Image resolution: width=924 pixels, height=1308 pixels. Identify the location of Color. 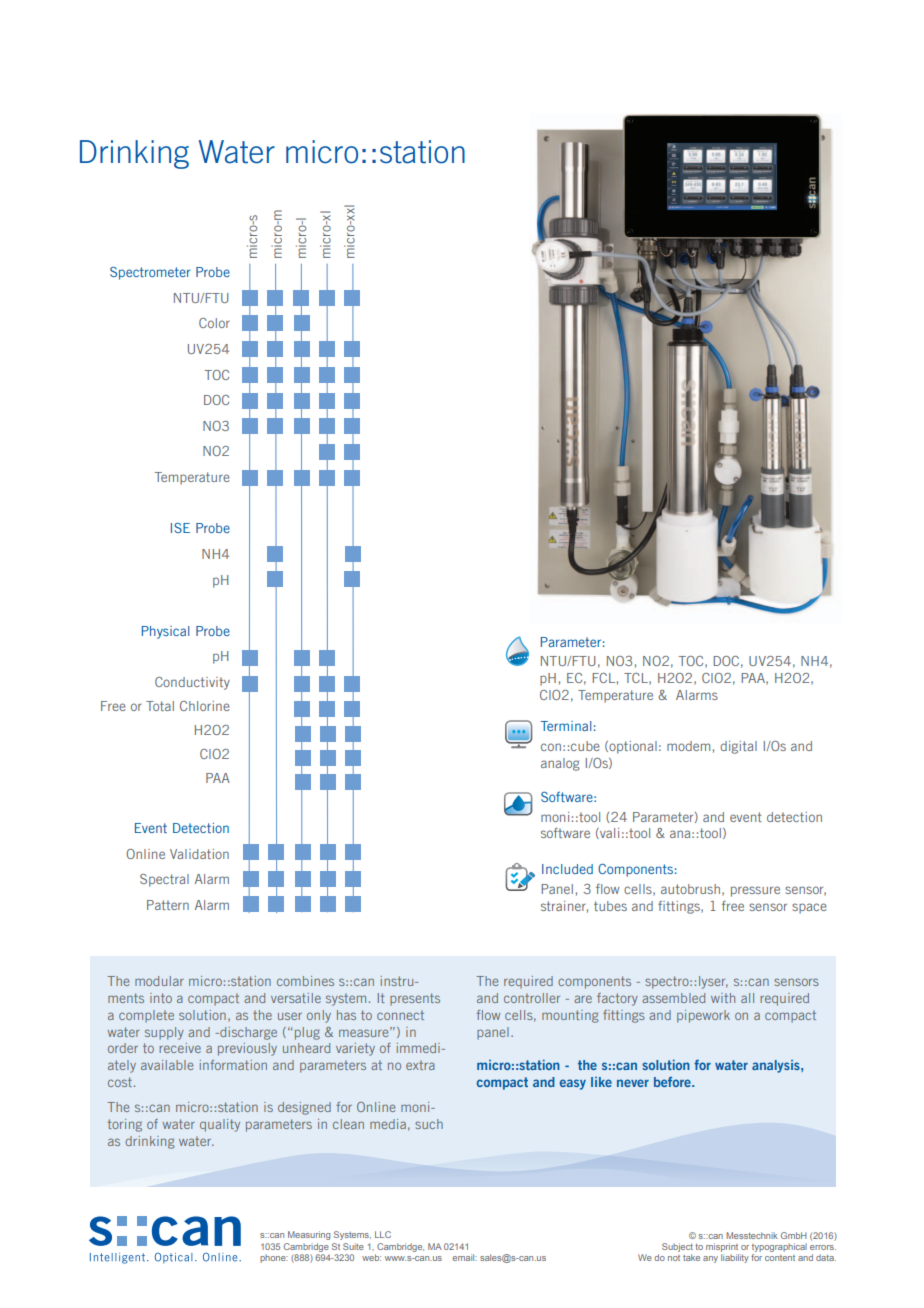
(214, 323).
